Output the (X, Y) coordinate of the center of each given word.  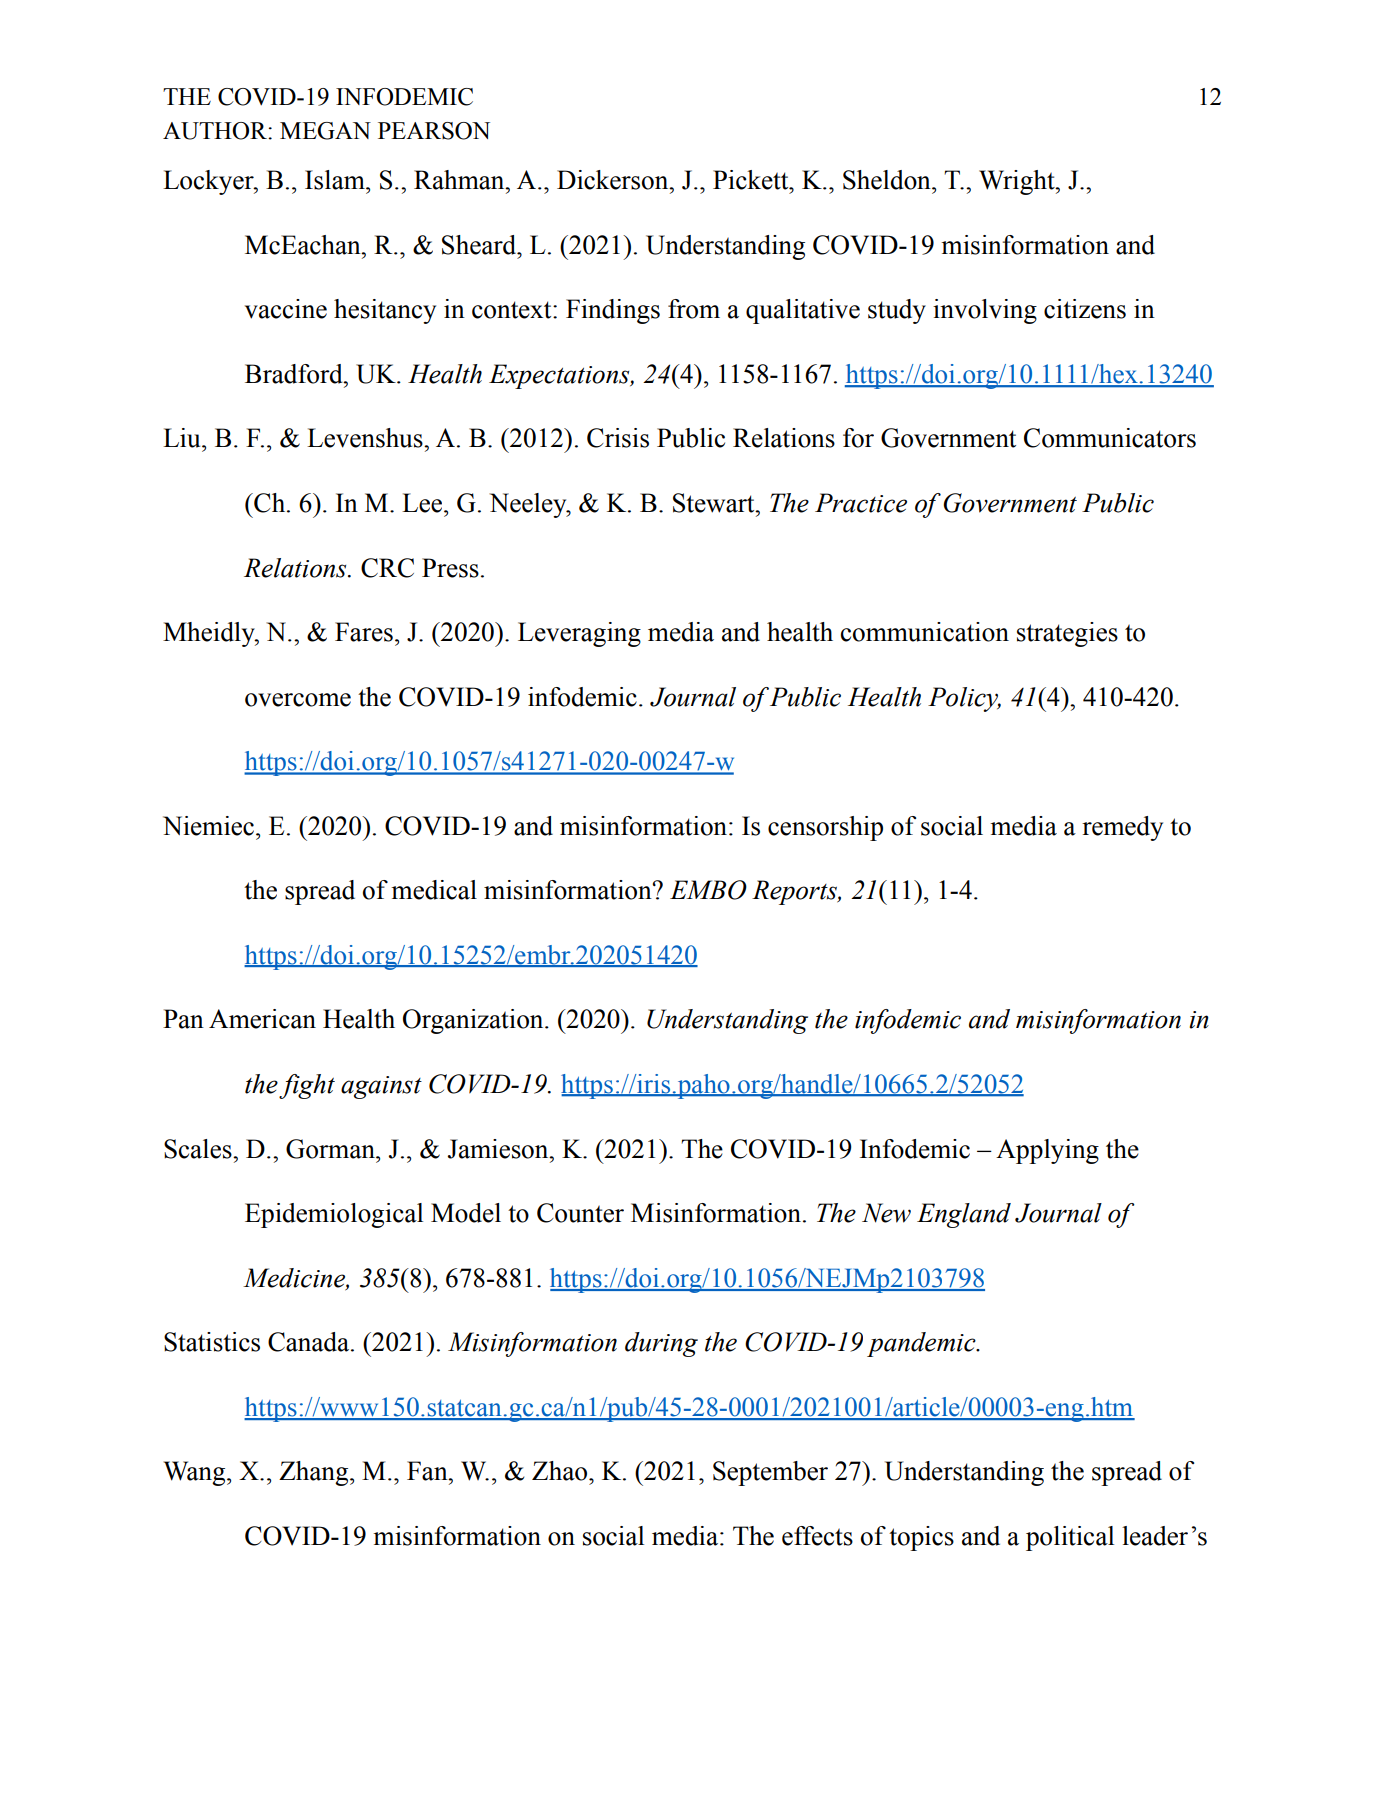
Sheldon (888, 180)
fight (307, 1086)
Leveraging (579, 634)
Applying (1047, 1151)
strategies (1067, 634)
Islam (336, 180)
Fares (364, 632)
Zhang (315, 1473)
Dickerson (614, 180)
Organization (474, 1021)
